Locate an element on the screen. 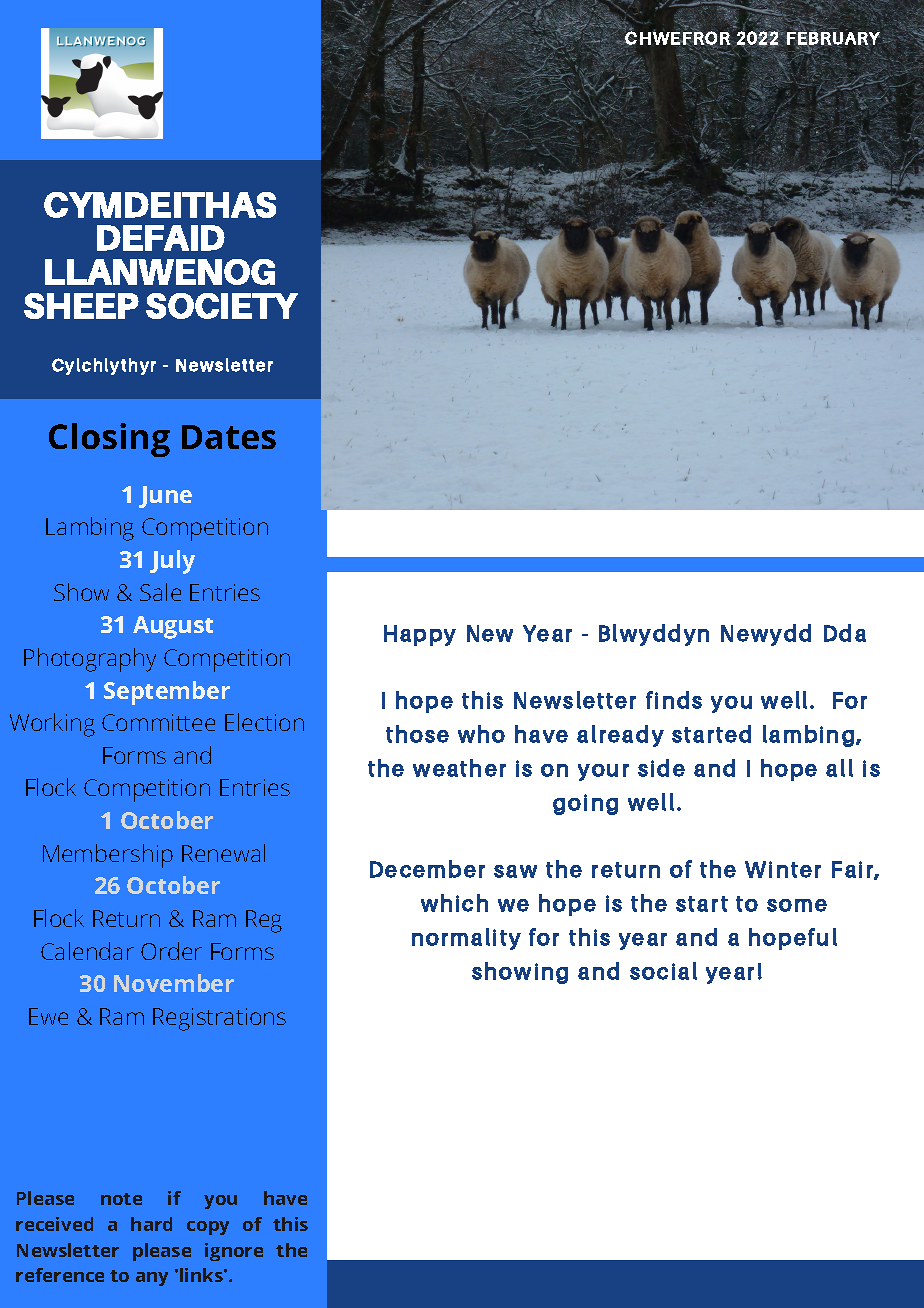  July is located at coordinates (172, 562).
